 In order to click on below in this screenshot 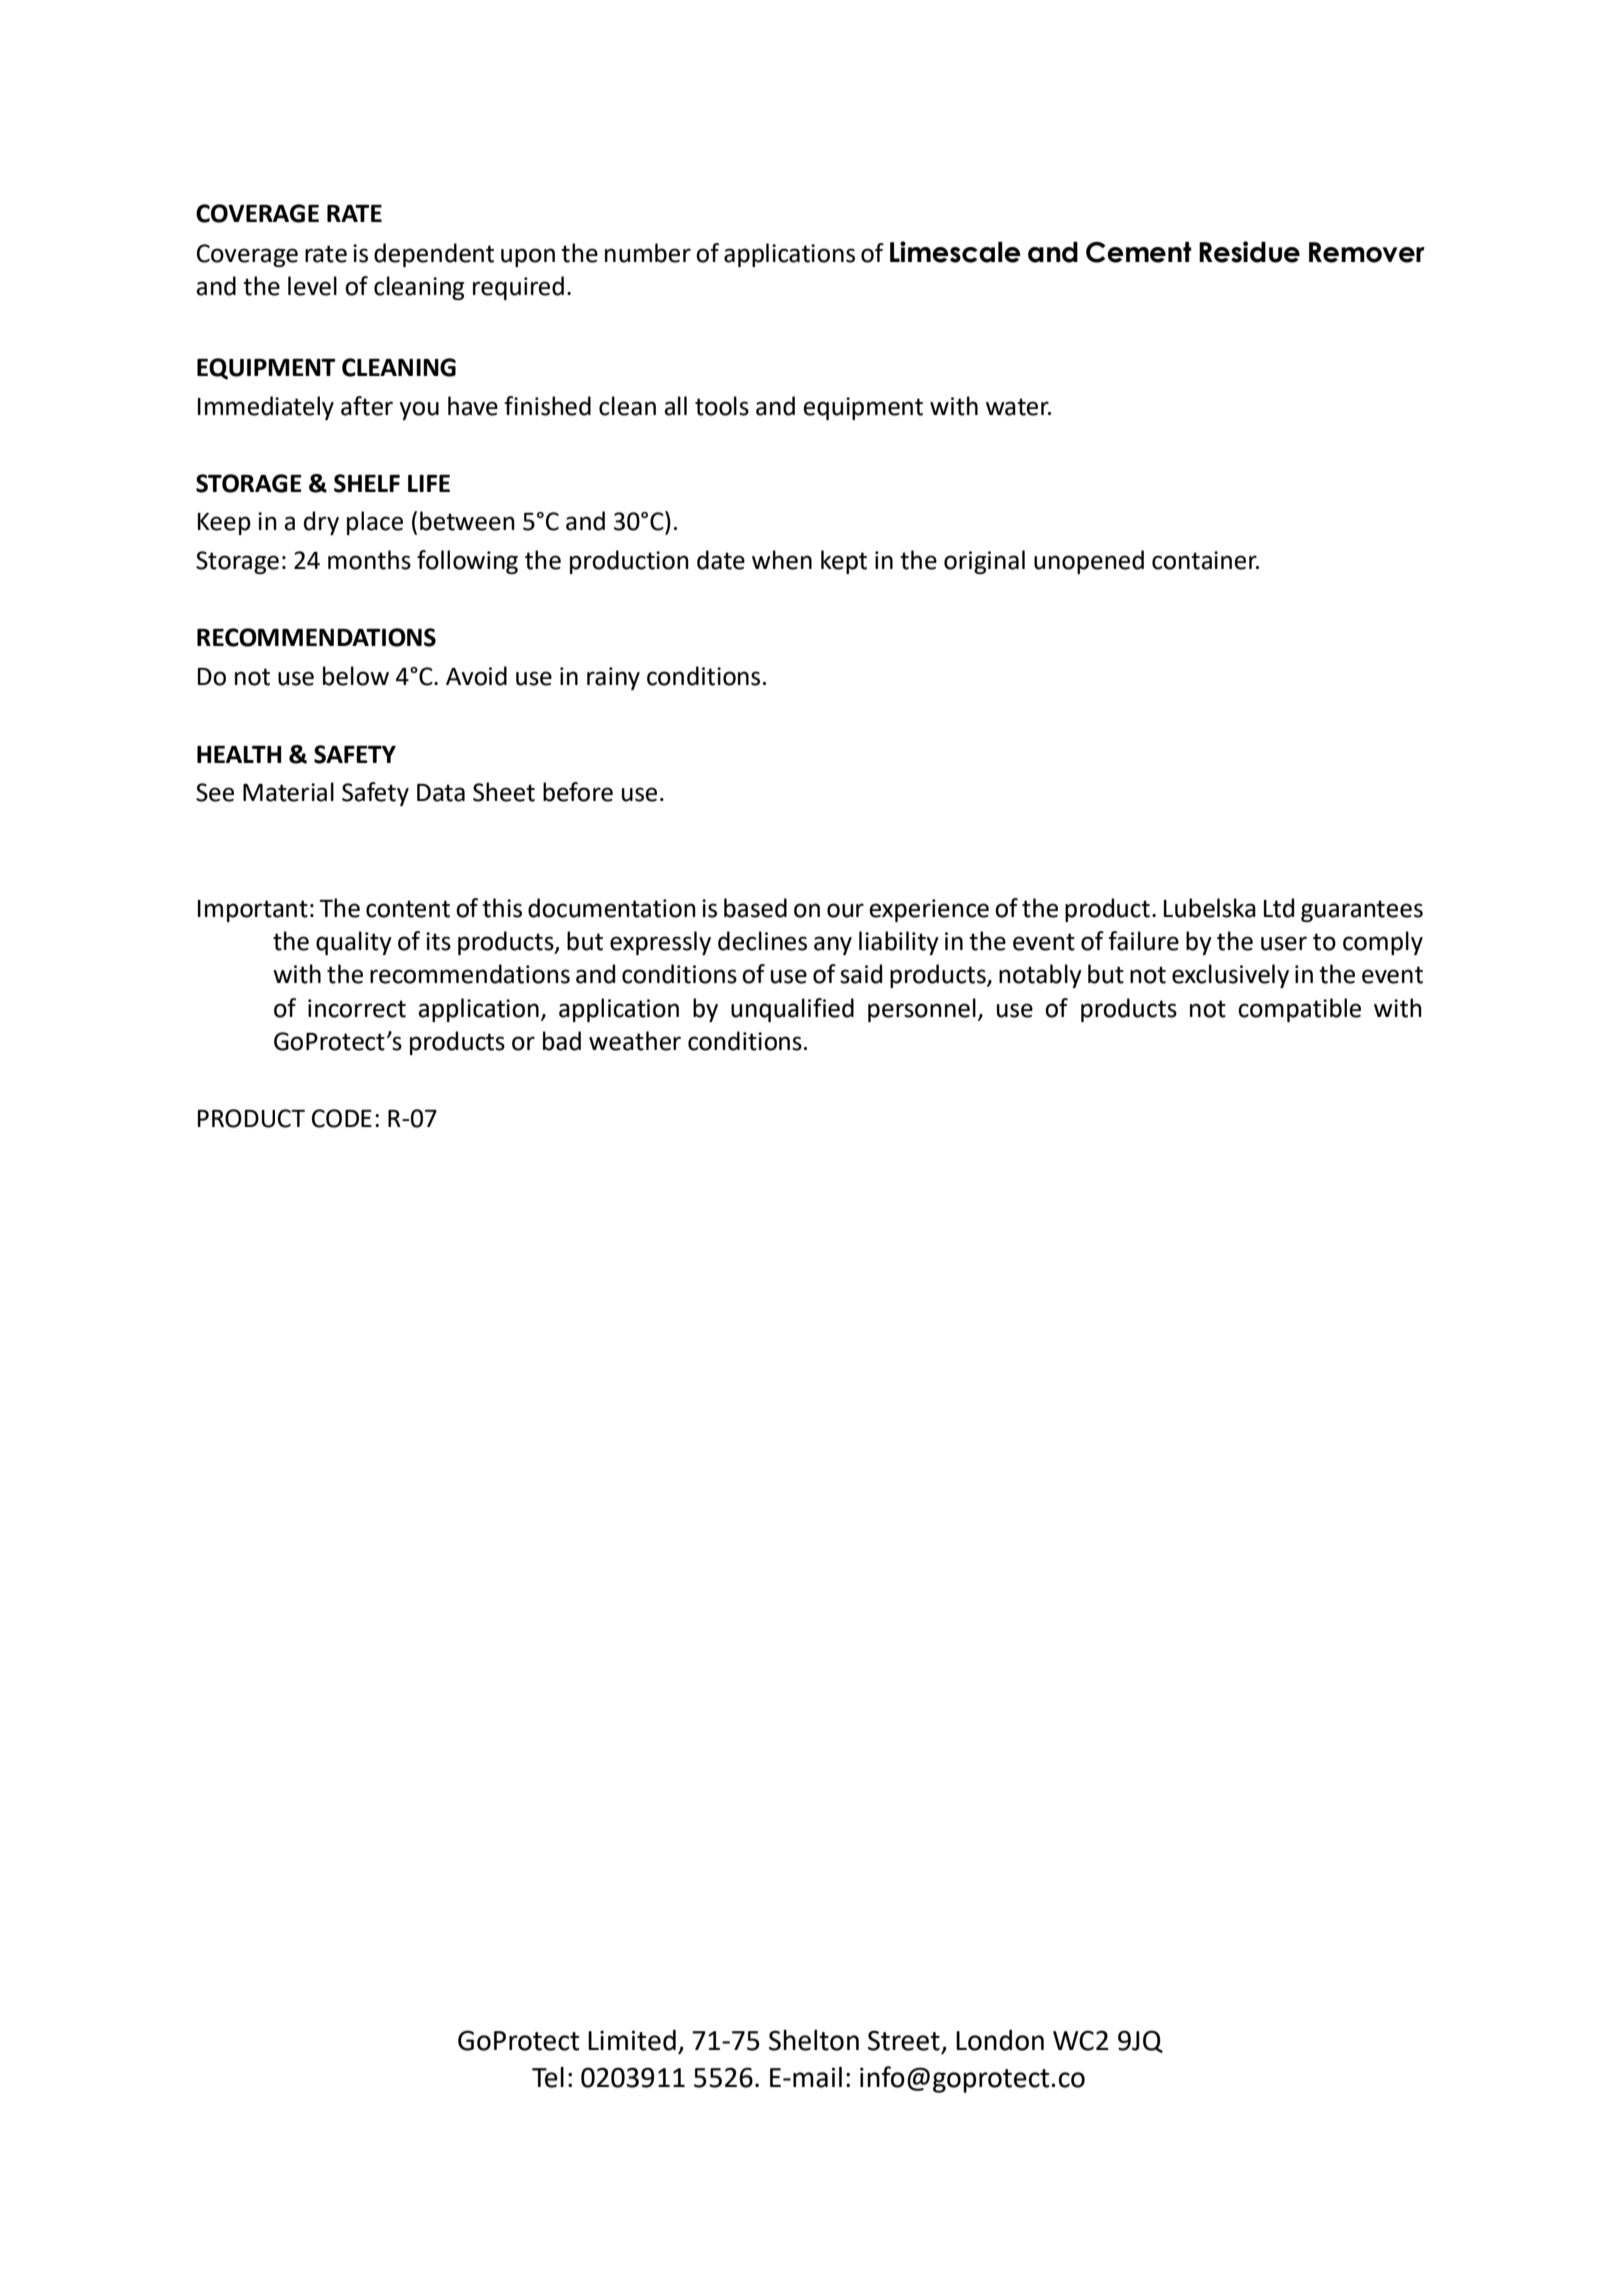, I will do `click(356, 676)`.
